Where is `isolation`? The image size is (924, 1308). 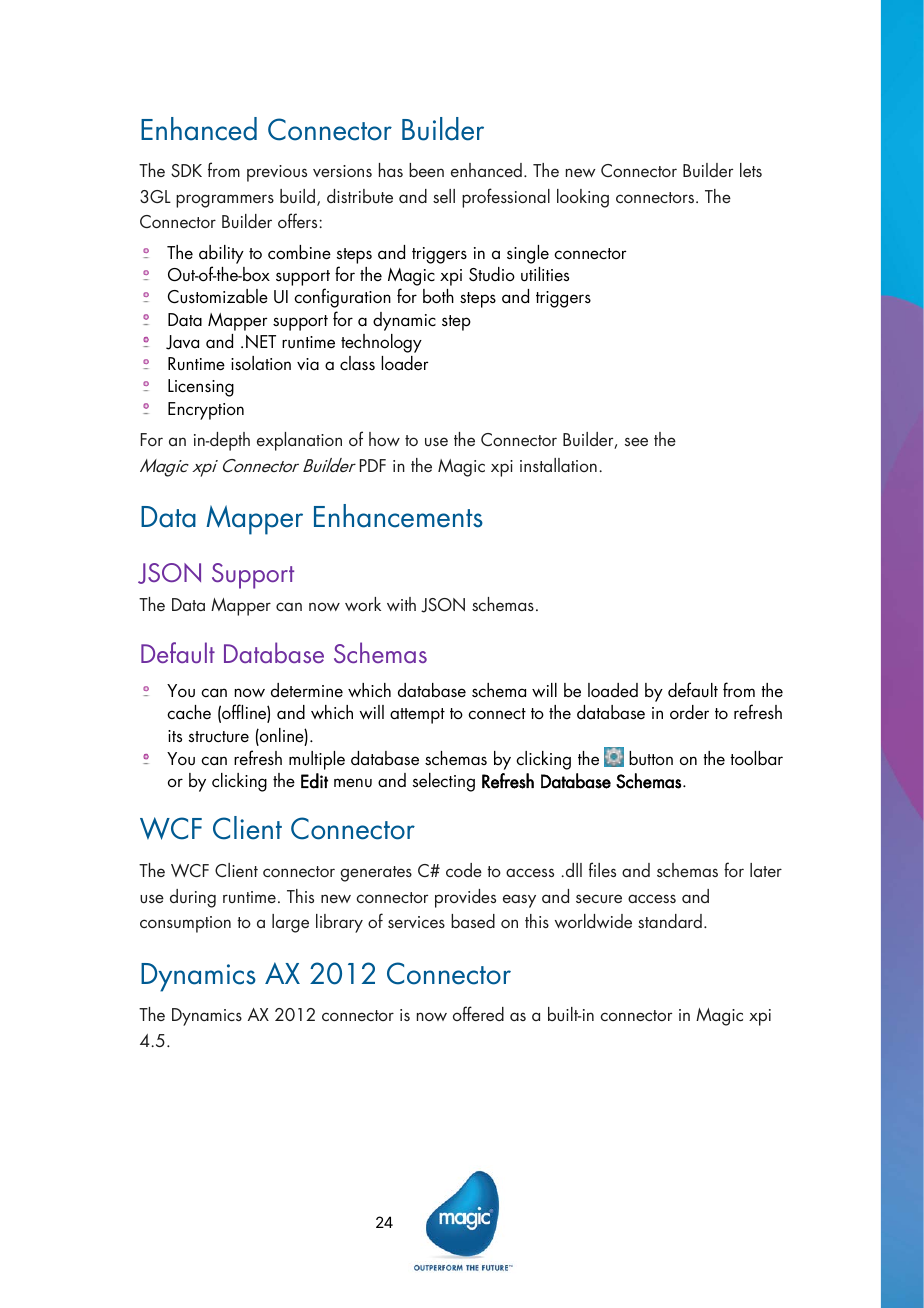
isolation is located at coordinates (261, 363).
